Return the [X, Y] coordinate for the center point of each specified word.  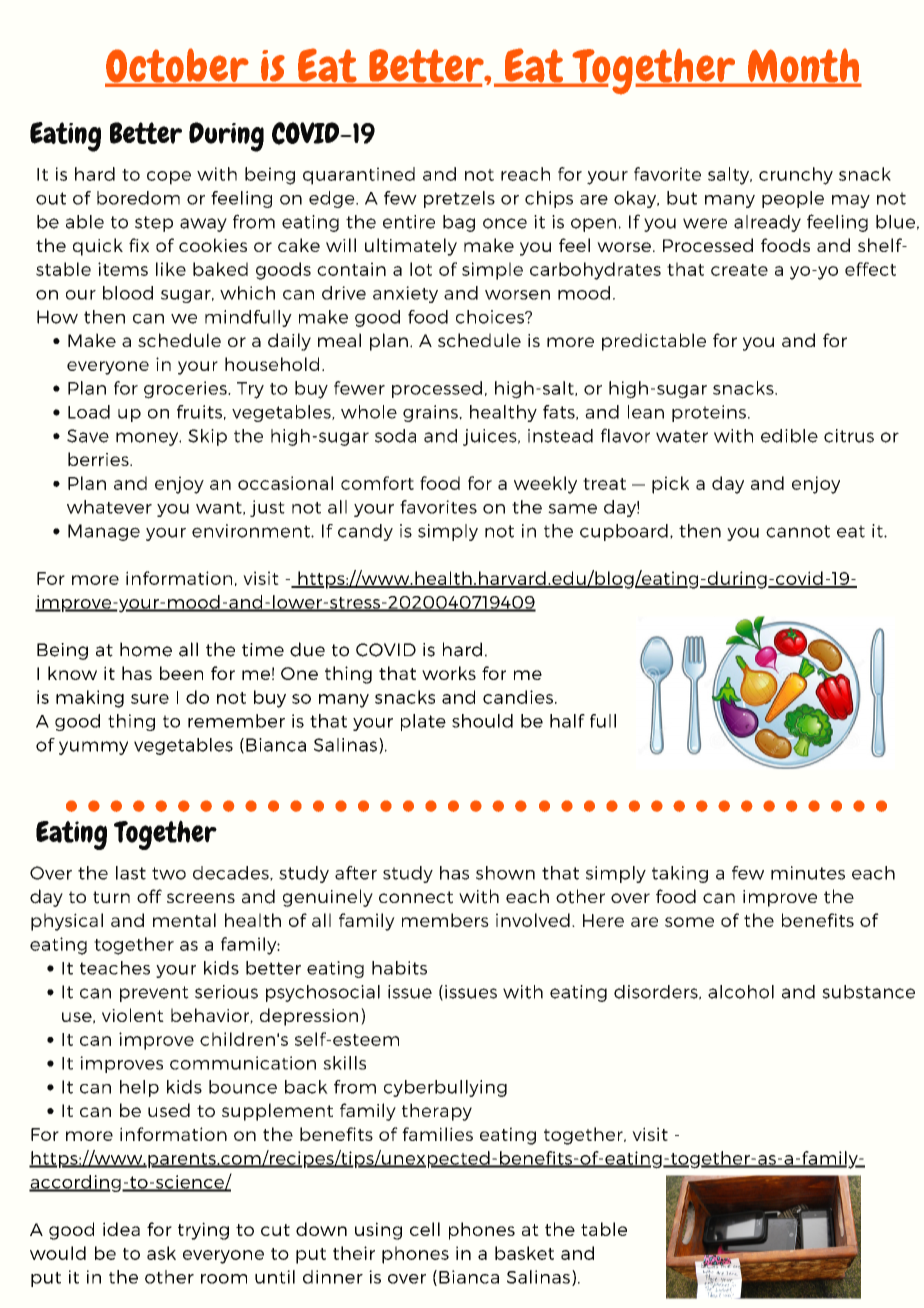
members [445, 920]
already [767, 223]
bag [459, 223]
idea [121, 1229]
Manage [104, 532]
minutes [808, 873]
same [572, 509]
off [149, 896]
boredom [138, 198]
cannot [798, 531]
